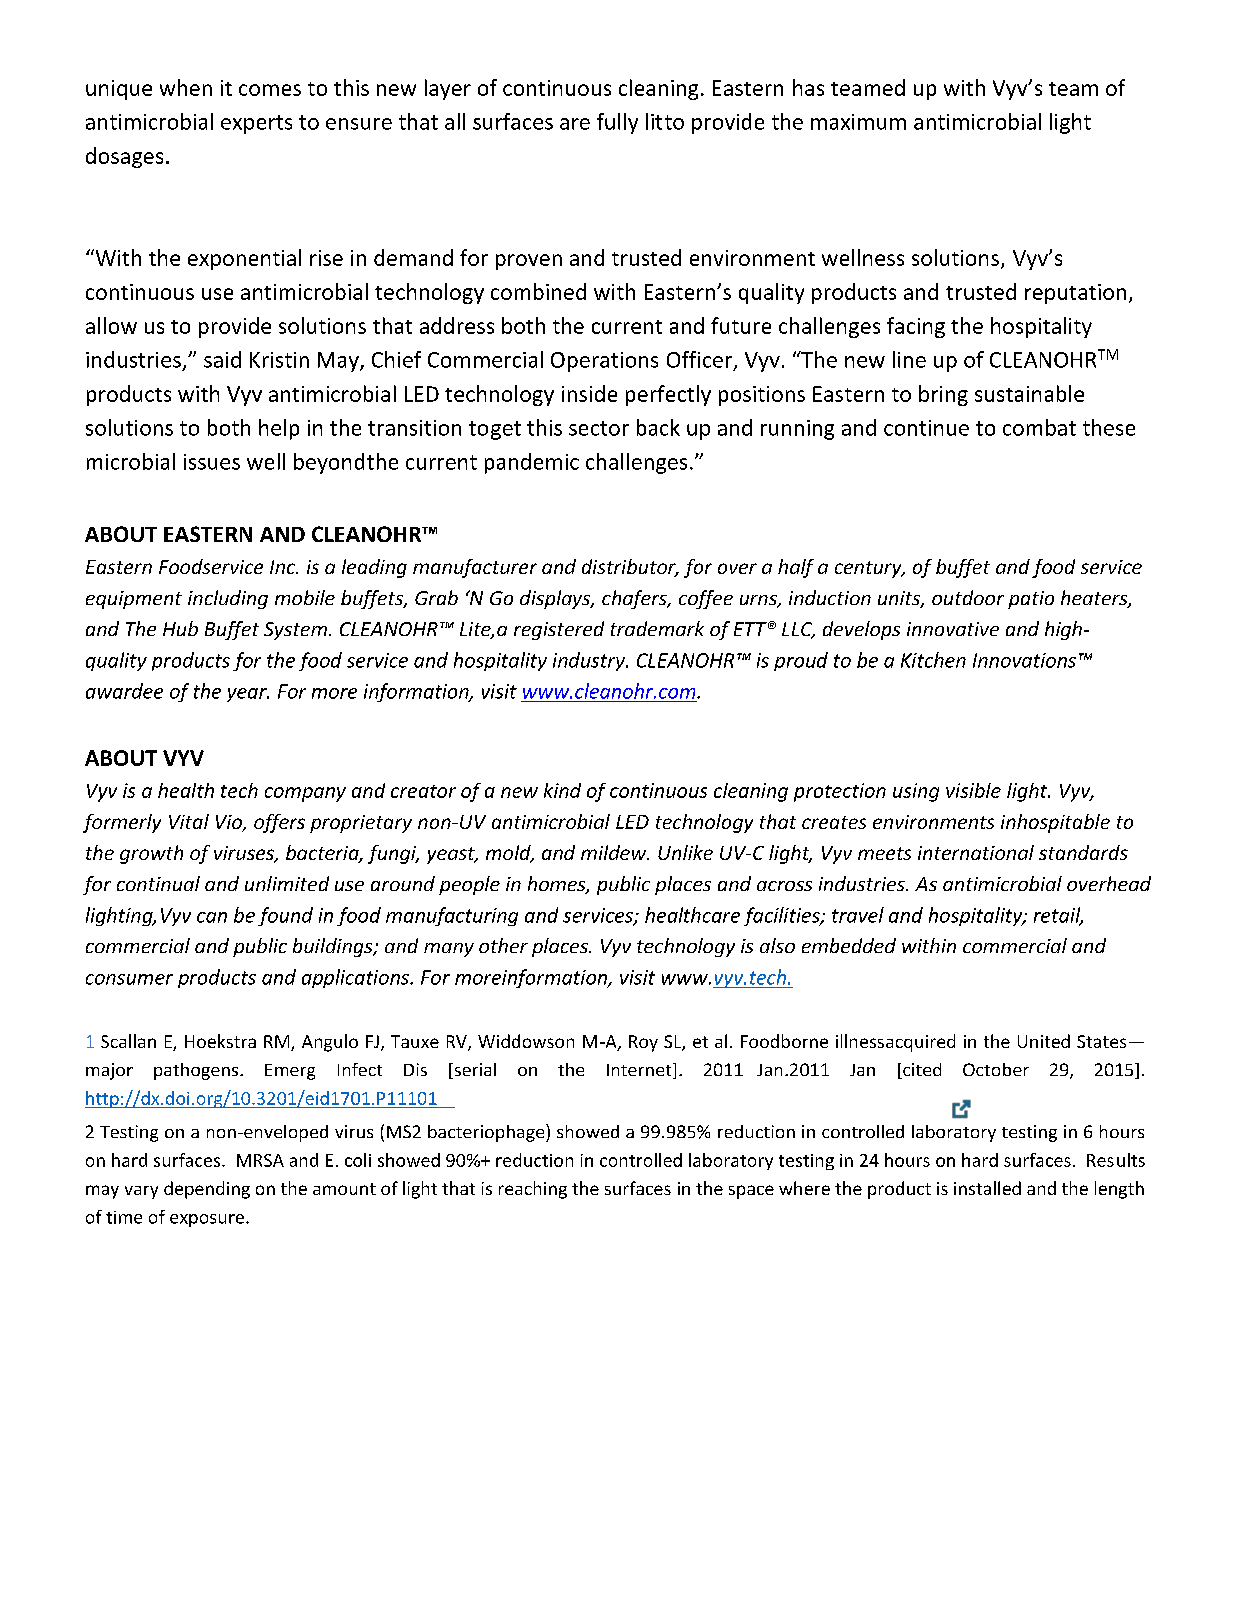 The image size is (1235, 1598). I want to click on issues, so click(212, 462).
